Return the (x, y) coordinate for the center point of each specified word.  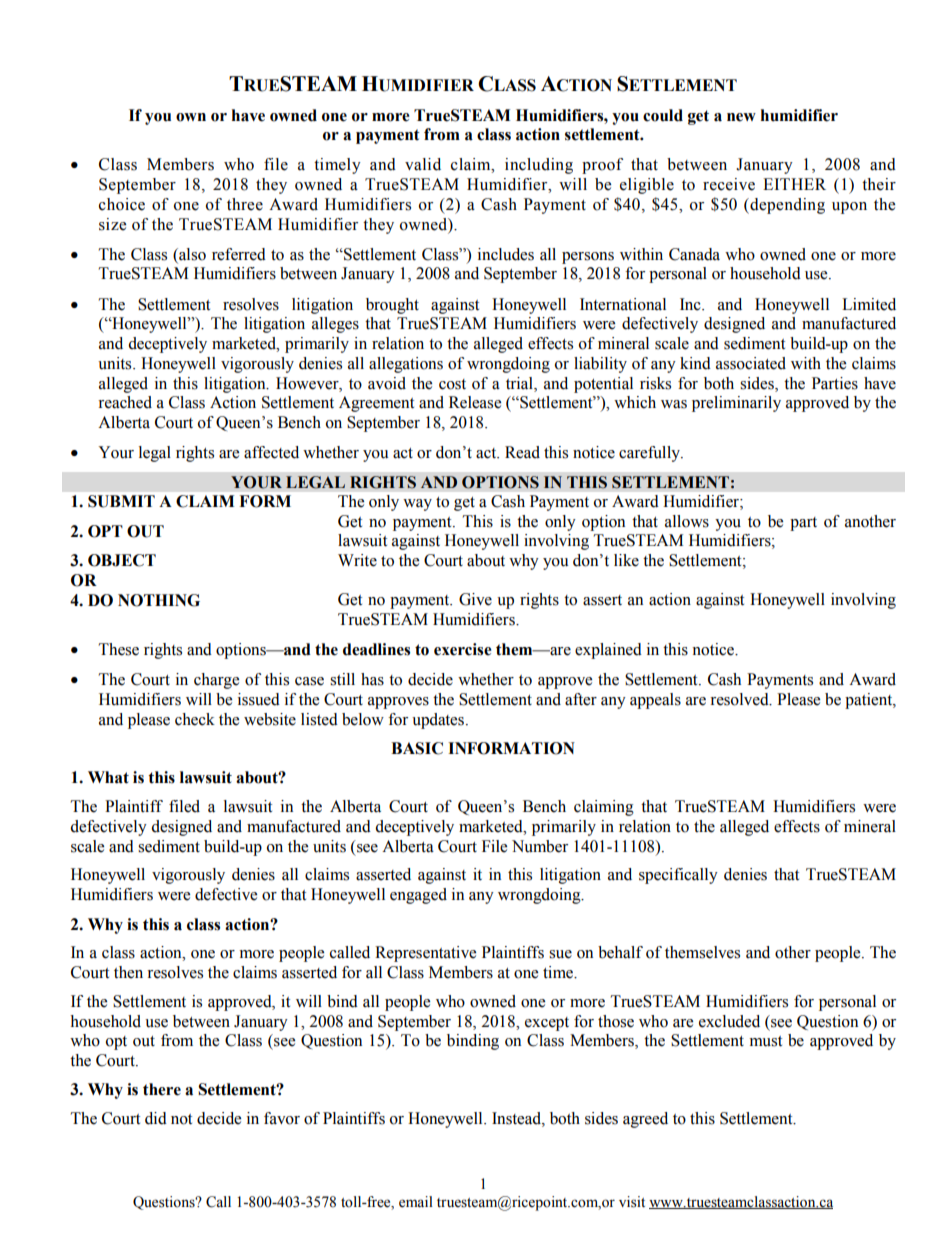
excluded (729, 1021)
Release (475, 402)
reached (125, 402)
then (128, 972)
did (156, 1118)
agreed (645, 1120)
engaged (418, 896)
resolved (740, 699)
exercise (463, 649)
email (416, 1202)
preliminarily (736, 404)
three (245, 204)
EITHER (794, 184)
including (539, 166)
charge (216, 681)
